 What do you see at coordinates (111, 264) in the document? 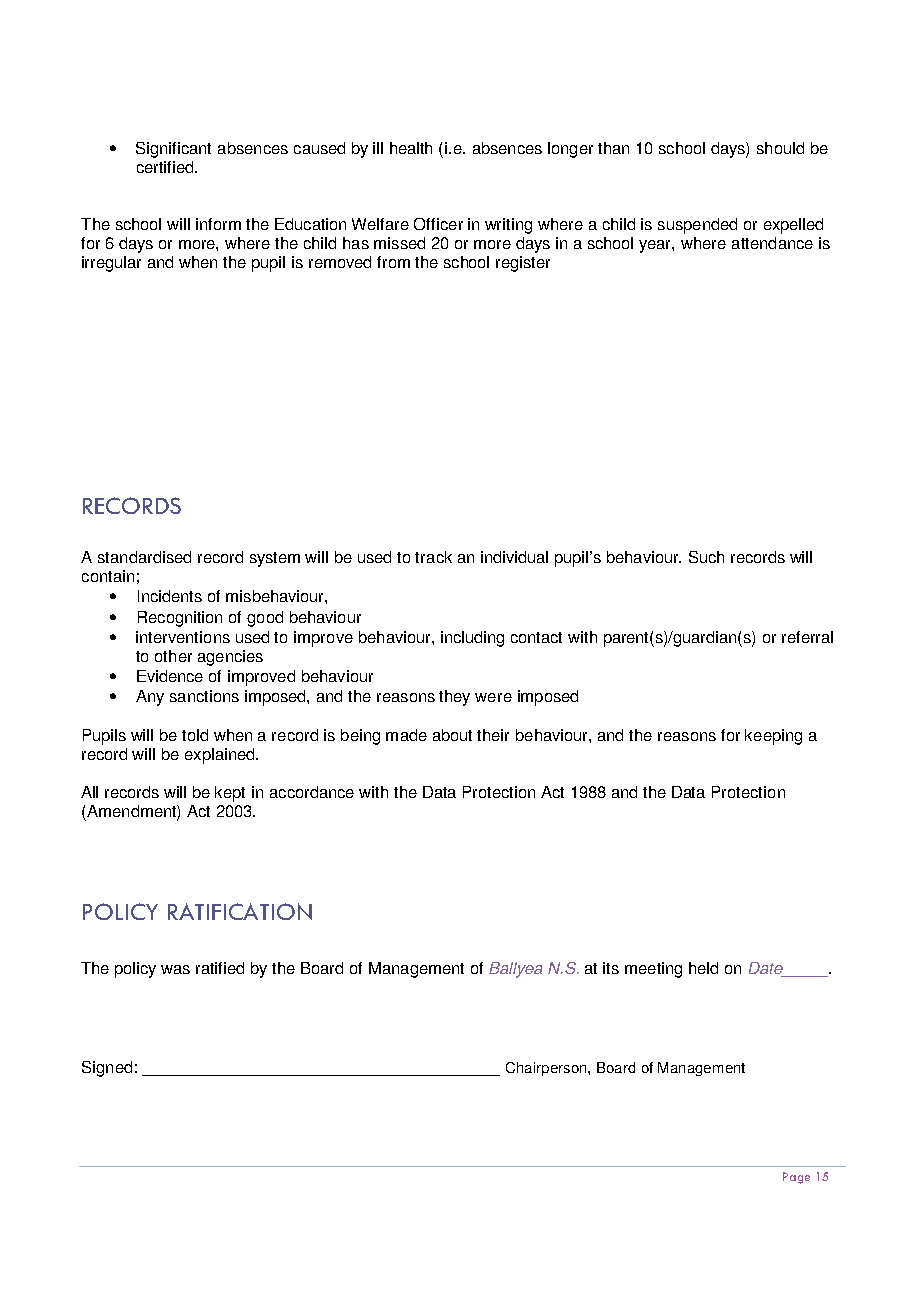
I see `irregular` at bounding box center [111, 264].
